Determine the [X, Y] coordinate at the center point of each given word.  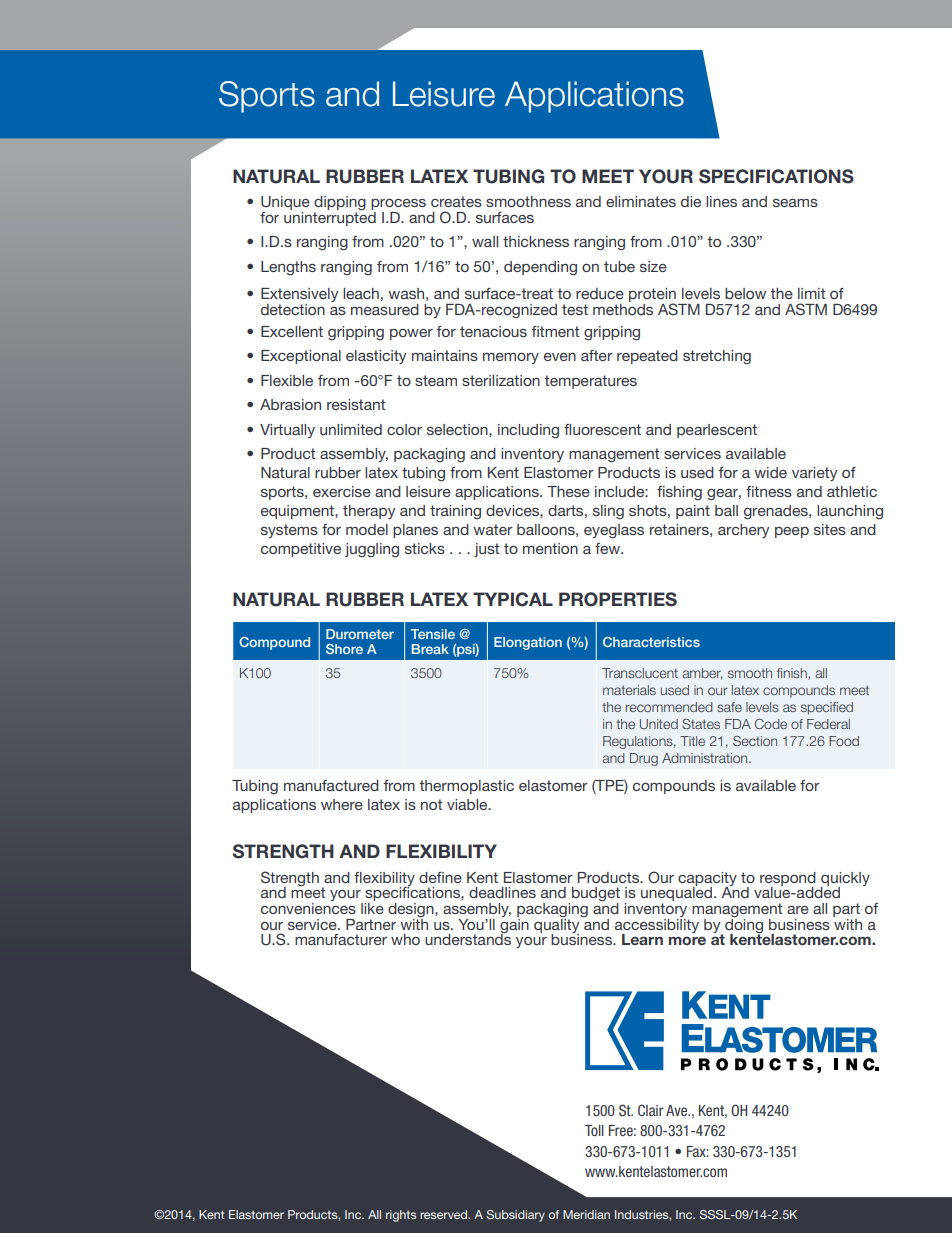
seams [795, 203]
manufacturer [341, 939]
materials [629, 690]
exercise [342, 491]
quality [558, 925]
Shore [344, 649]
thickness [536, 241]
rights [401, 1216]
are [798, 910]
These [568, 491]
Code [771, 724]
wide [770, 472]
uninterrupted [330, 217]
